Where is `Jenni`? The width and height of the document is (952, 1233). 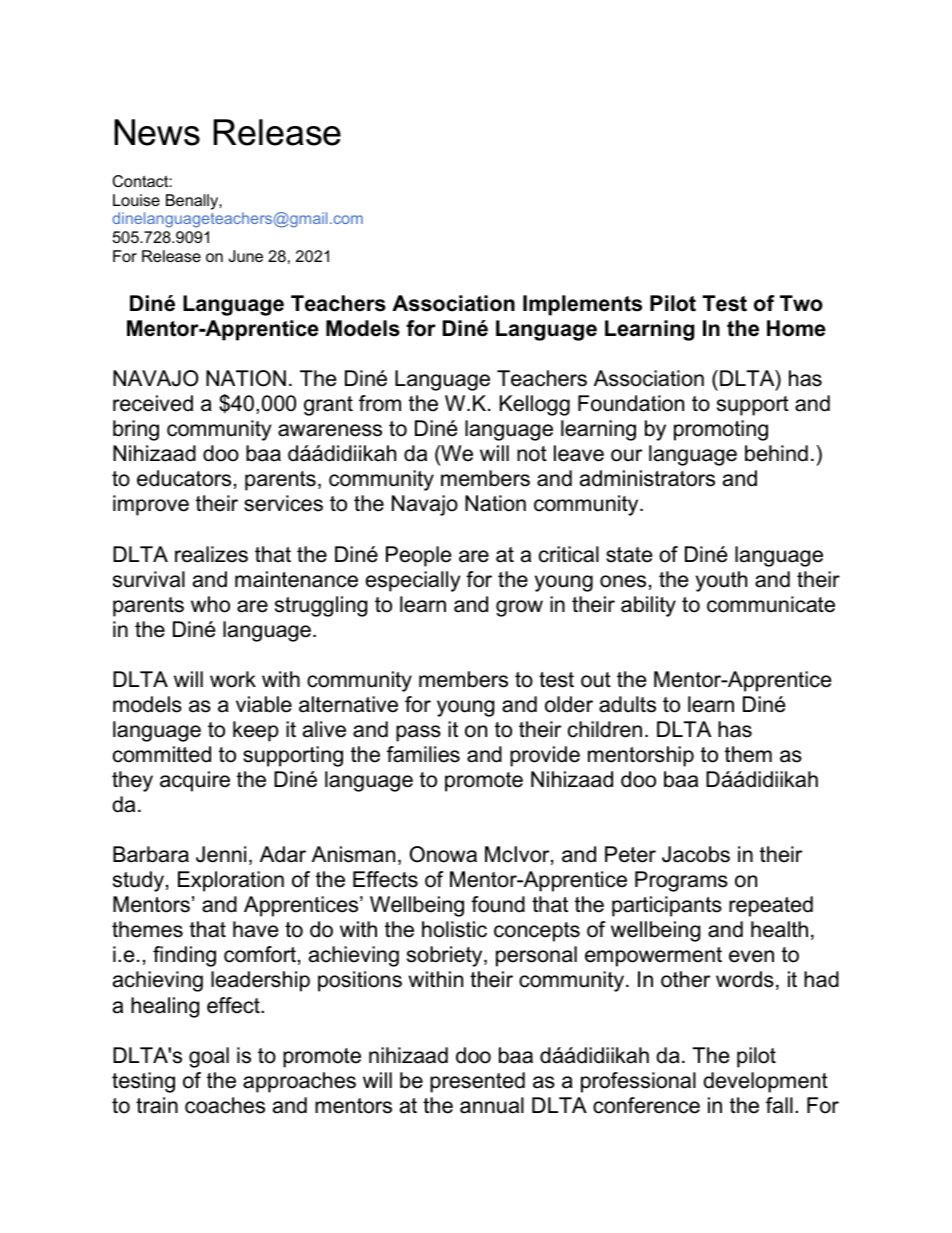
Jenni is located at coordinates (221, 854).
